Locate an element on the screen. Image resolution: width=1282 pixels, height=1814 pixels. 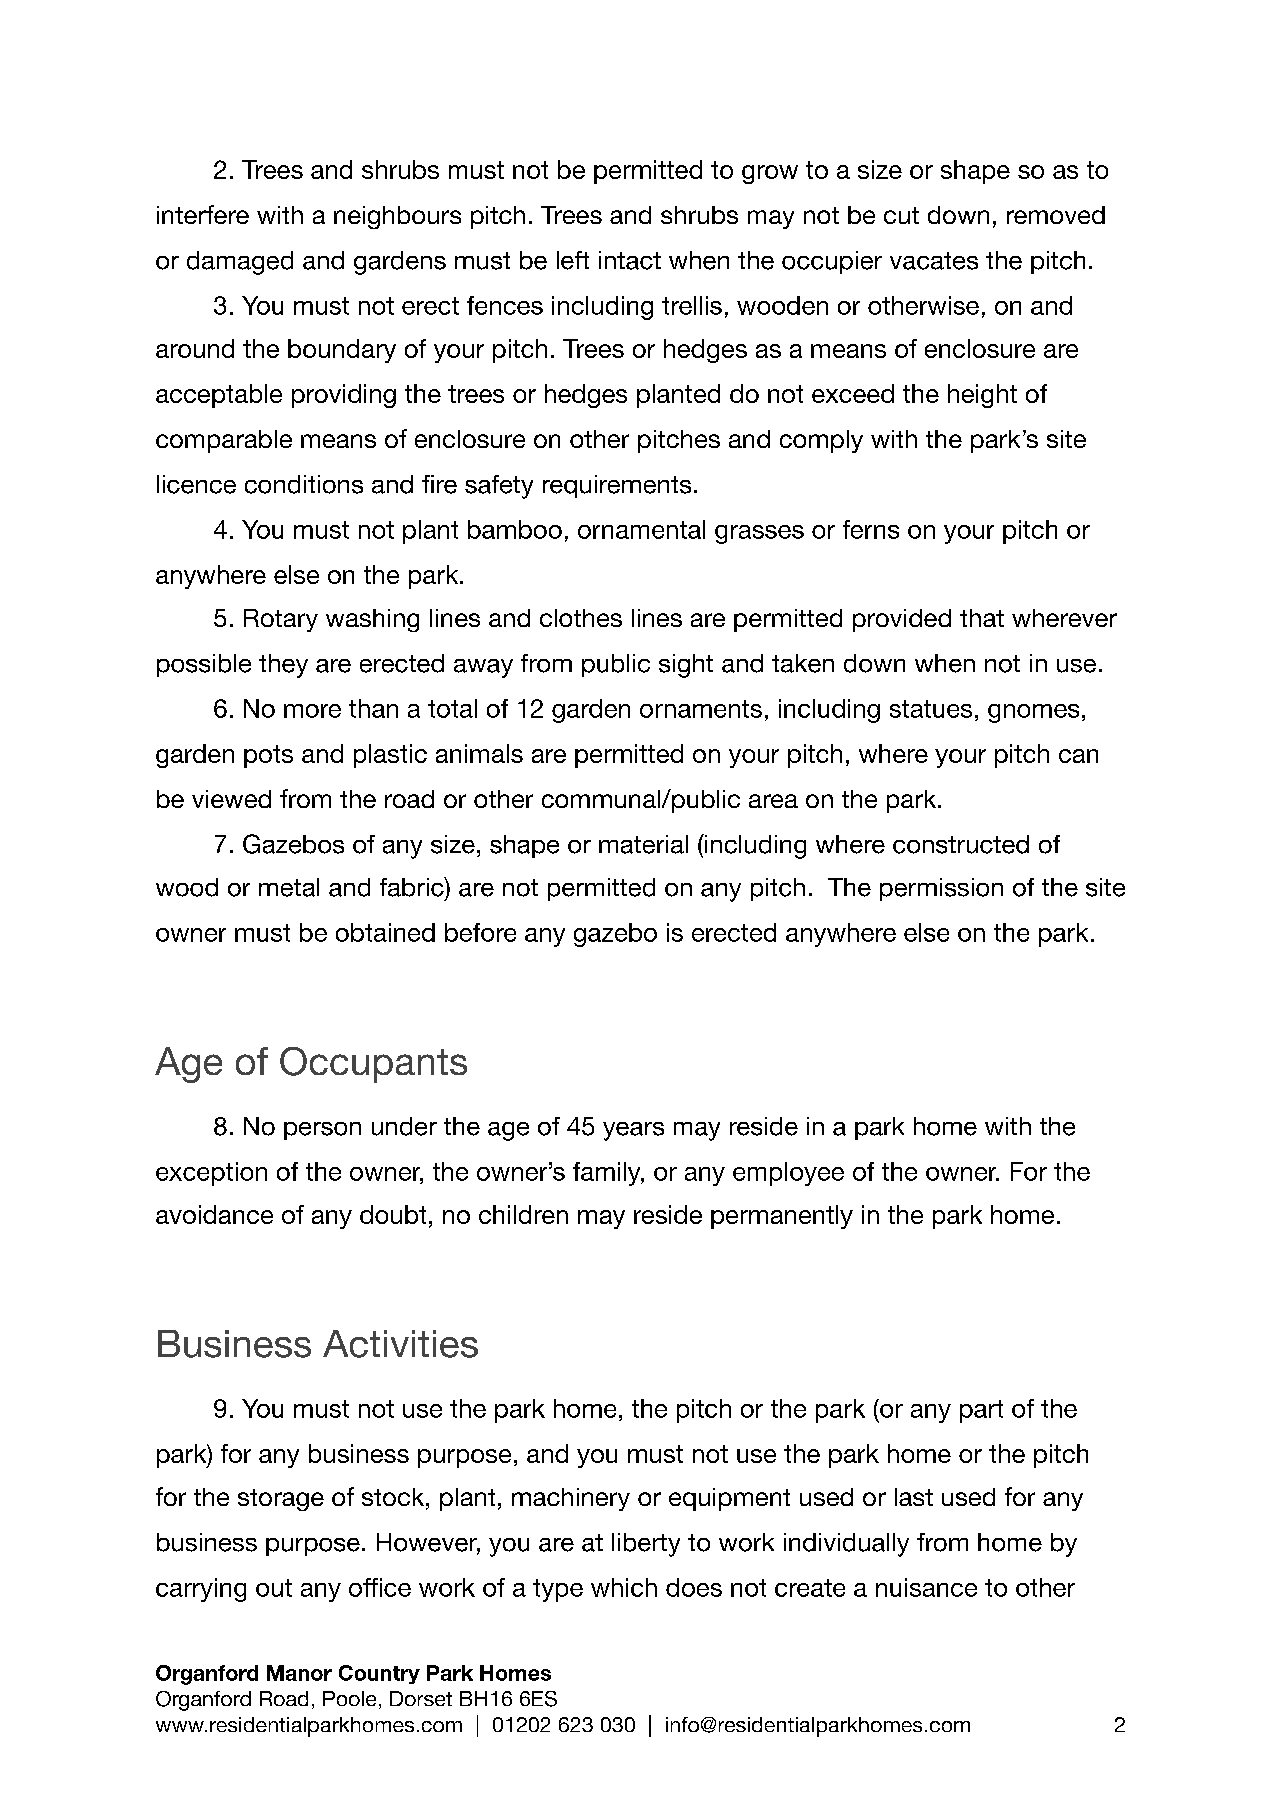
more is located at coordinates (312, 711).
